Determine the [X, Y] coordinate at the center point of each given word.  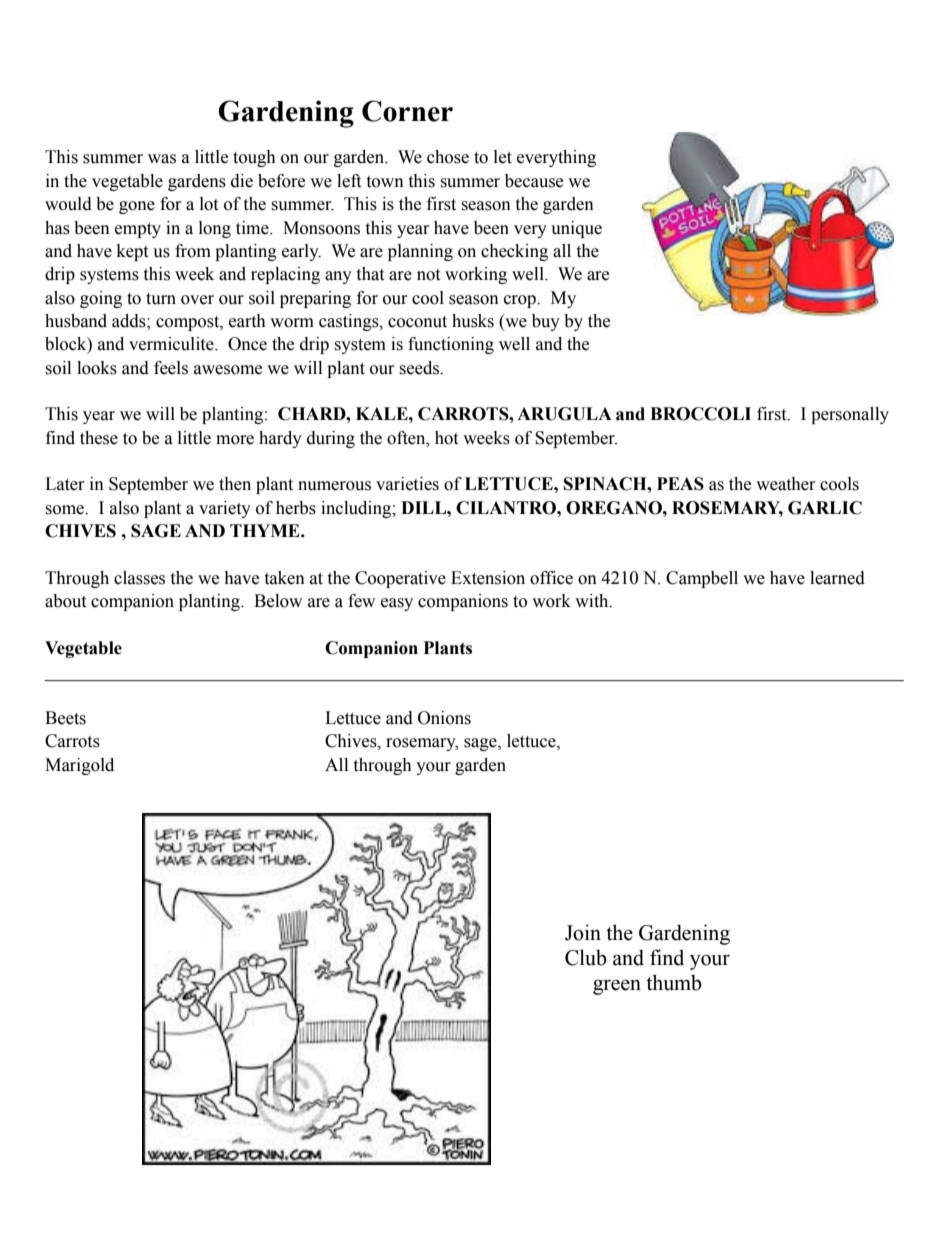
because [534, 181]
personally [850, 415]
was [162, 159]
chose [448, 157]
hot [446, 438]
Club [586, 957]
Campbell [702, 579]
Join [583, 932]
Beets [65, 718]
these [99, 438]
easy [397, 604]
